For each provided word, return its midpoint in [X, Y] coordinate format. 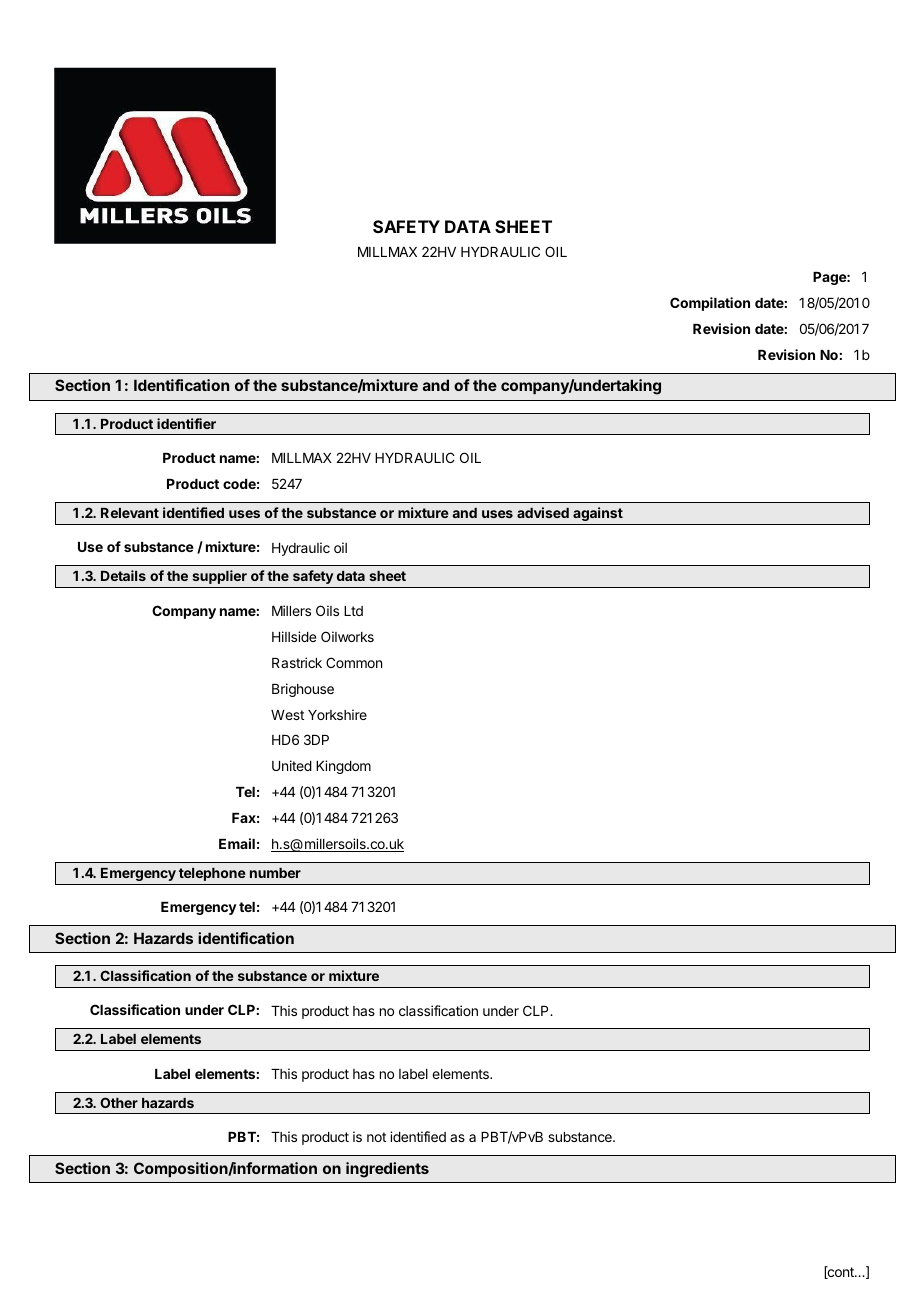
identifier [186, 423]
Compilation [710, 304]
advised [543, 512]
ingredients [387, 1170]
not [376, 1137]
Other [119, 1102]
